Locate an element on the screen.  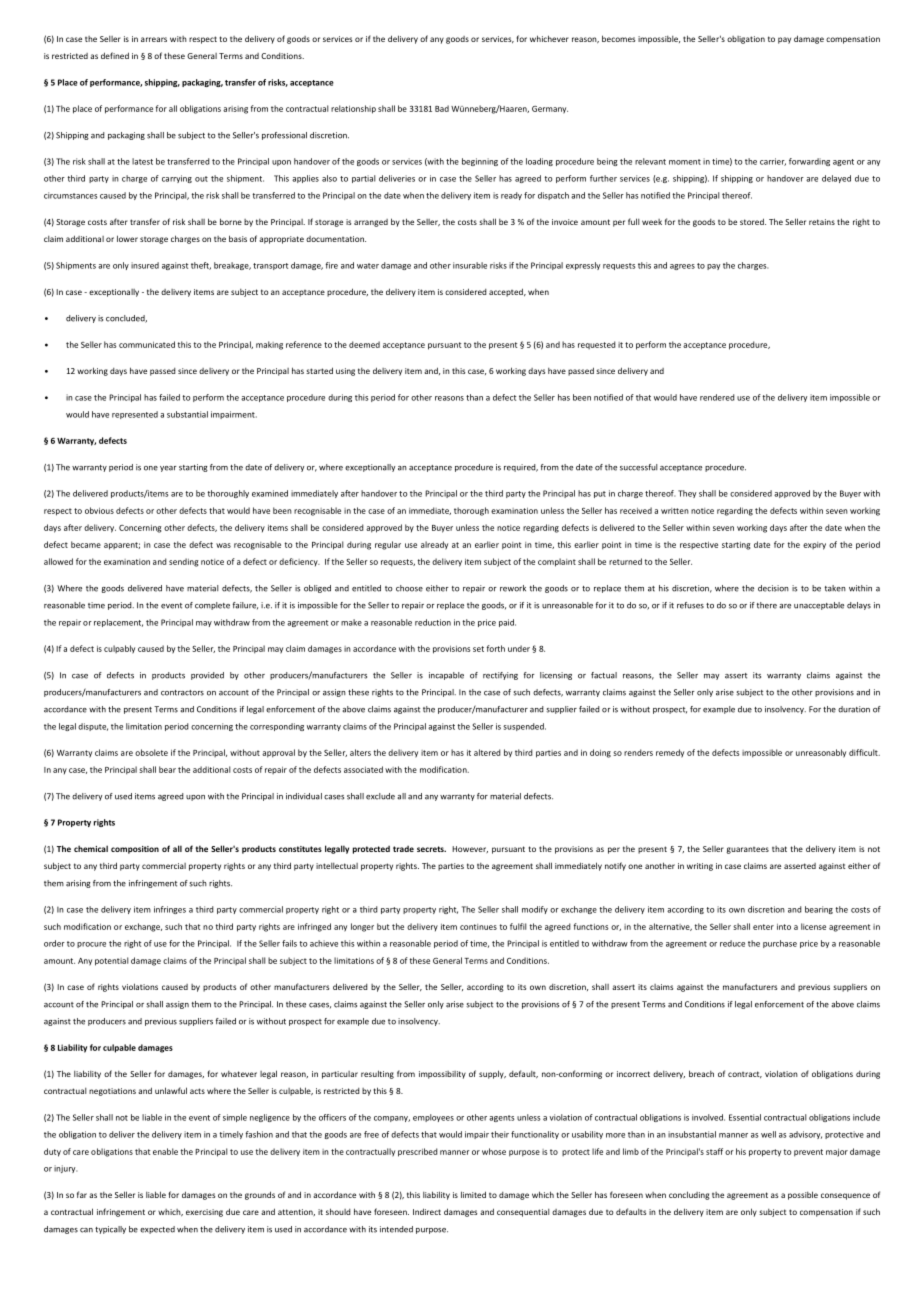
carrier is located at coordinates (773, 162).
